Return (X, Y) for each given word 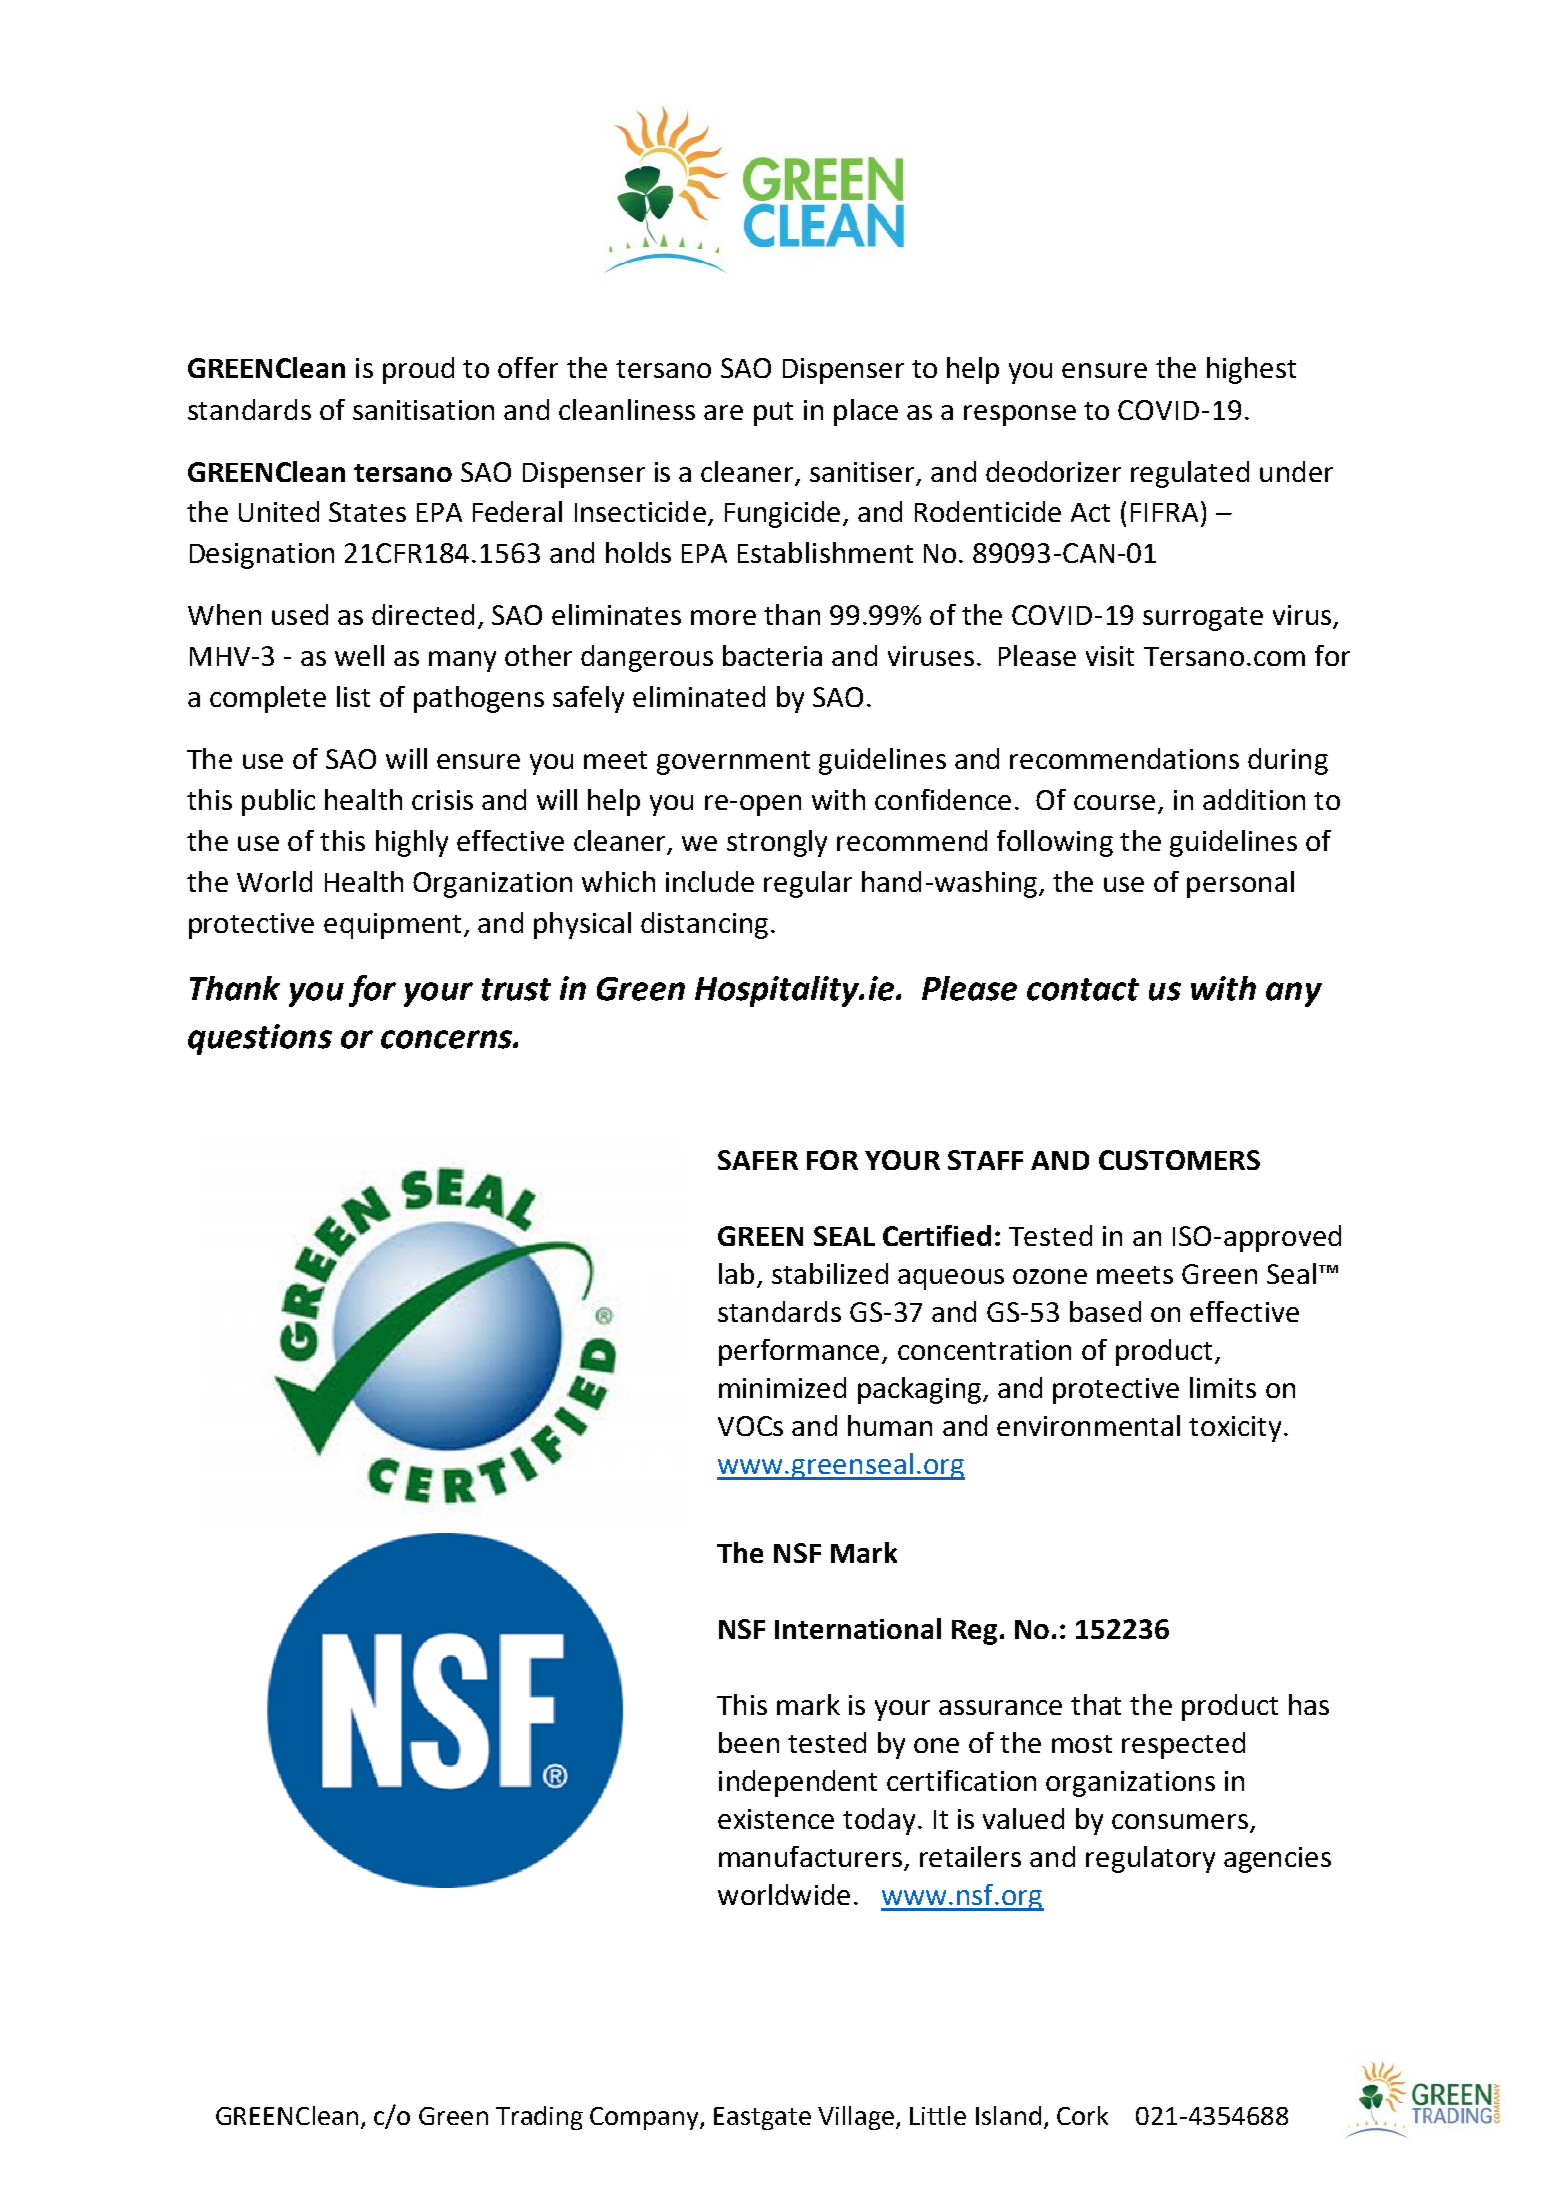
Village (857, 2118)
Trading (539, 2118)
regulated (1190, 474)
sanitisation (423, 410)
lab (736, 1273)
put (773, 414)
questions (260, 1039)
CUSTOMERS (1179, 1160)
